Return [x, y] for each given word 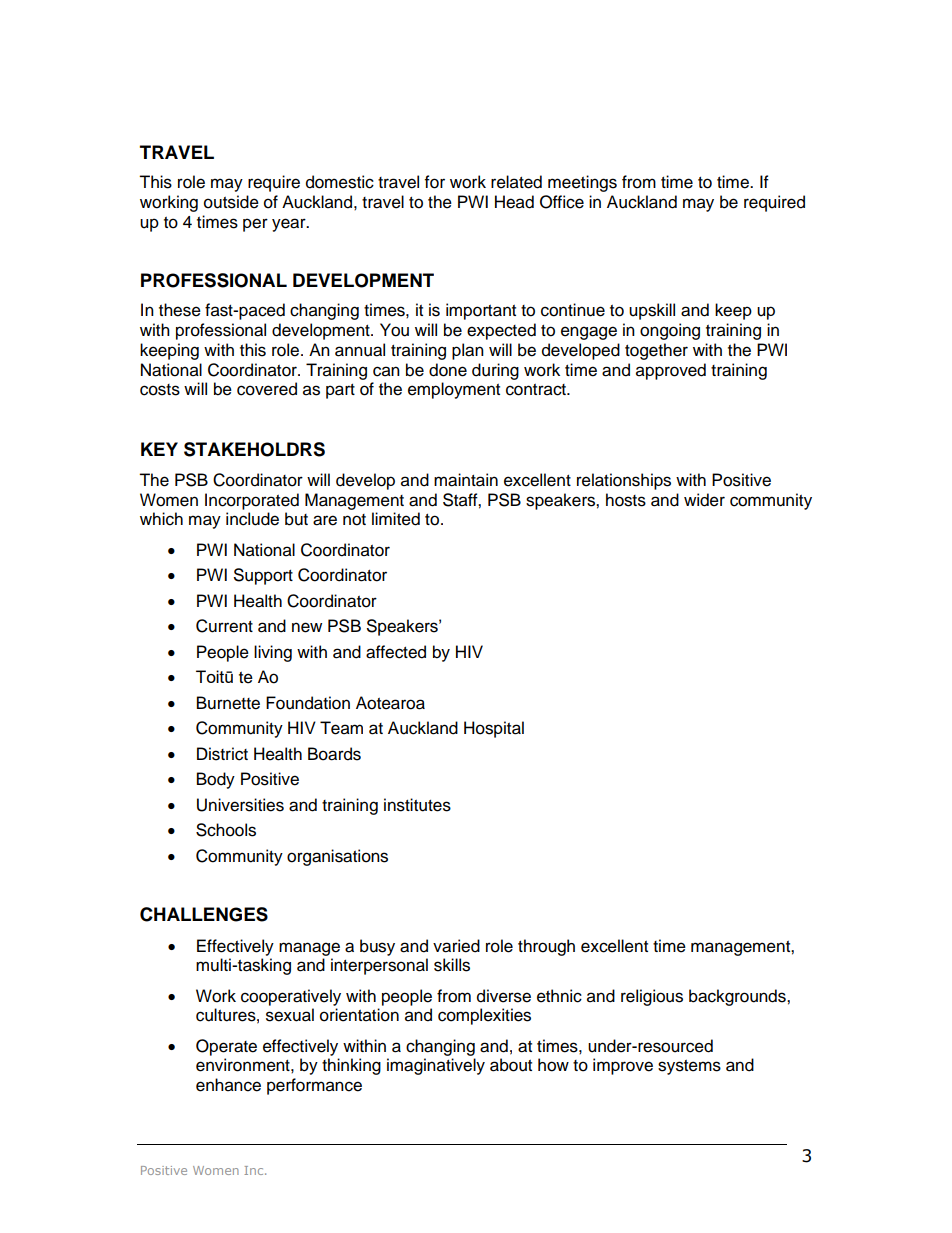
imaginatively [436, 1066]
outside [231, 202]
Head [514, 202]
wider [704, 500]
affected [396, 652]
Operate [226, 1047]
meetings [582, 183]
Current [224, 626]
